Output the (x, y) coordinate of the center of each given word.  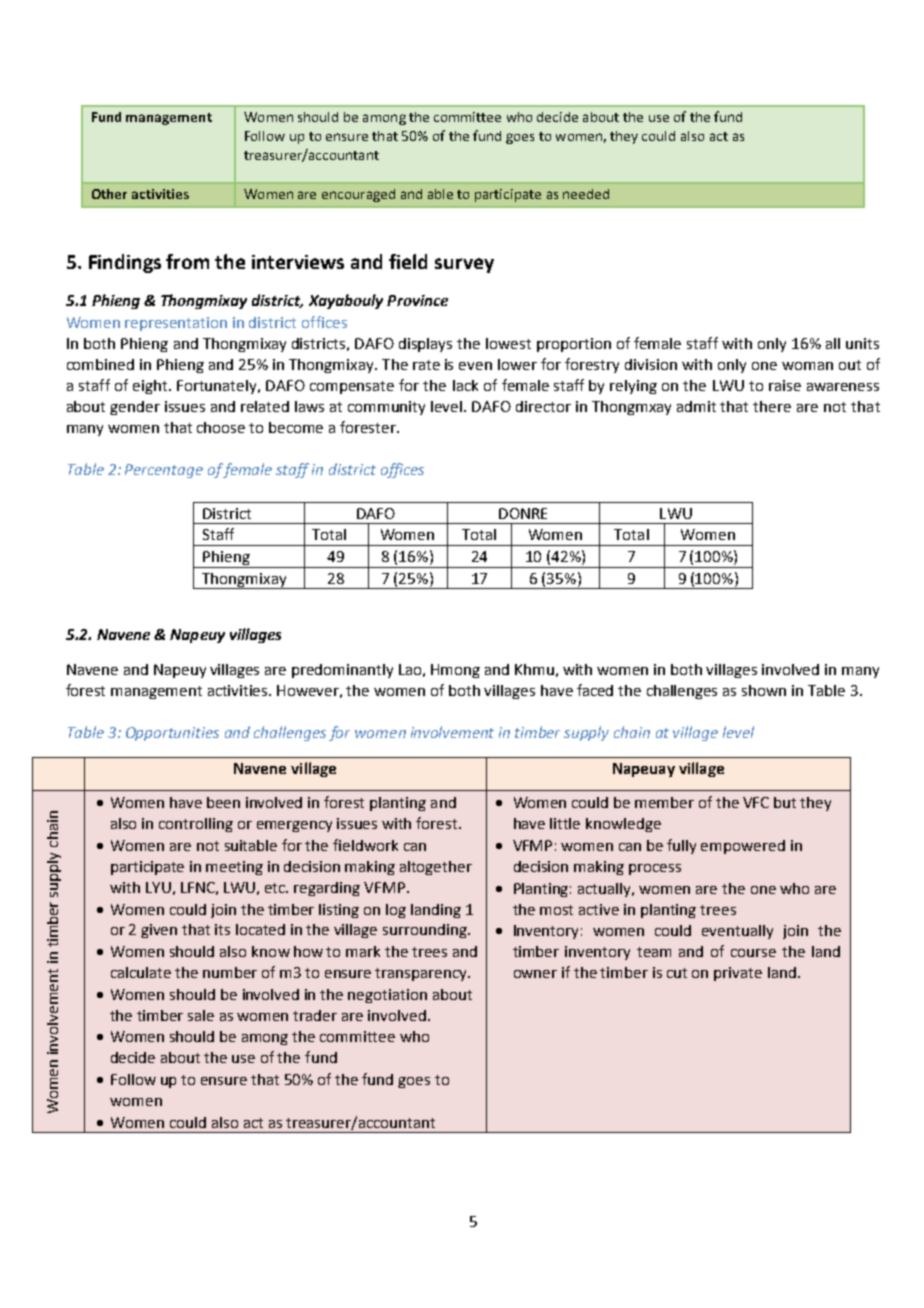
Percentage (164, 471)
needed (586, 194)
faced (595, 690)
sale (201, 1015)
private (738, 974)
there (772, 406)
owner (535, 974)
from (187, 261)
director (543, 406)
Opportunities (172, 734)
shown (764, 690)
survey (464, 265)
